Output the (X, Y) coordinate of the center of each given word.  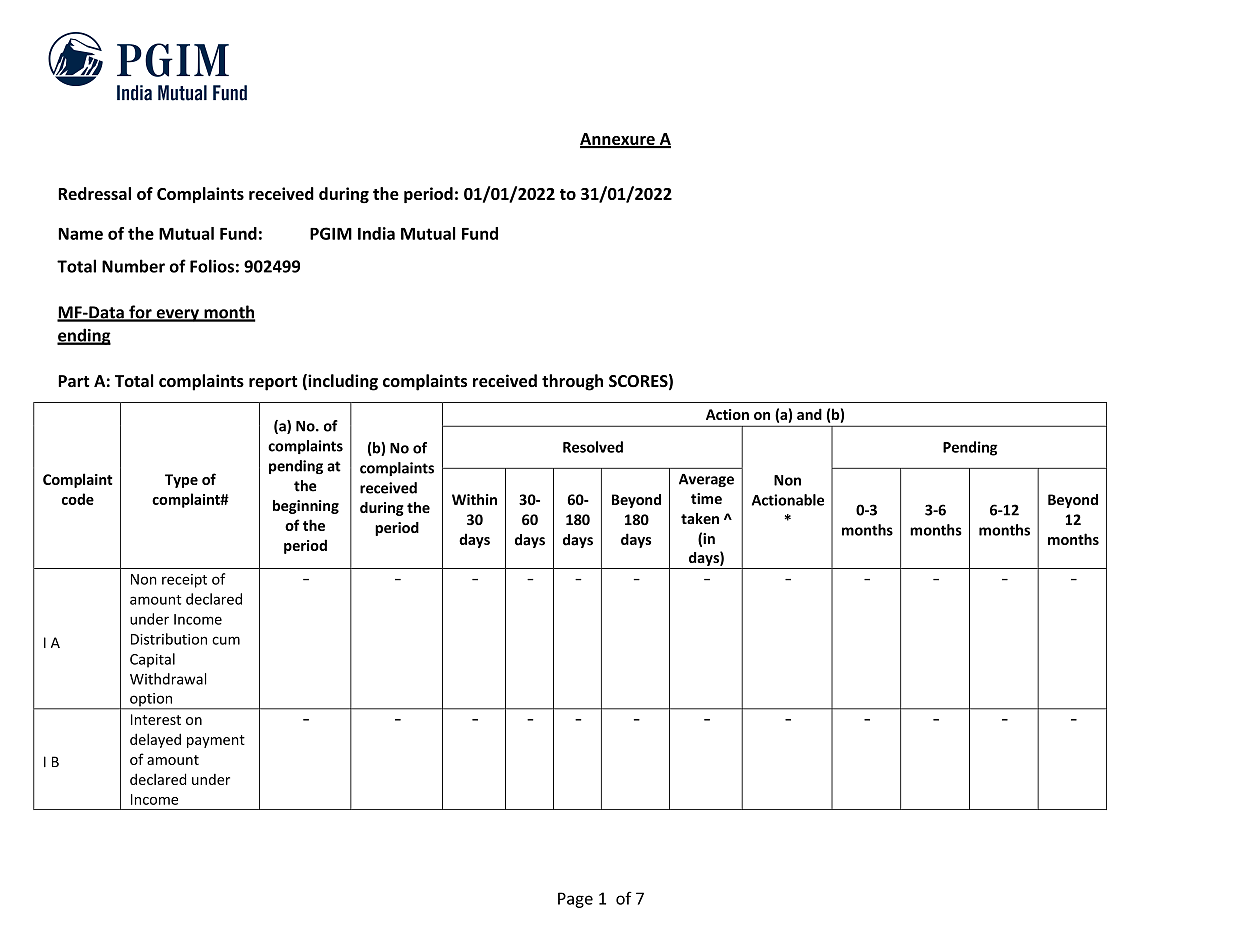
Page (575, 900)
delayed (155, 740)
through (572, 382)
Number (133, 266)
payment (216, 741)
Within (474, 499)
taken (700, 518)
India (376, 233)
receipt (184, 581)
